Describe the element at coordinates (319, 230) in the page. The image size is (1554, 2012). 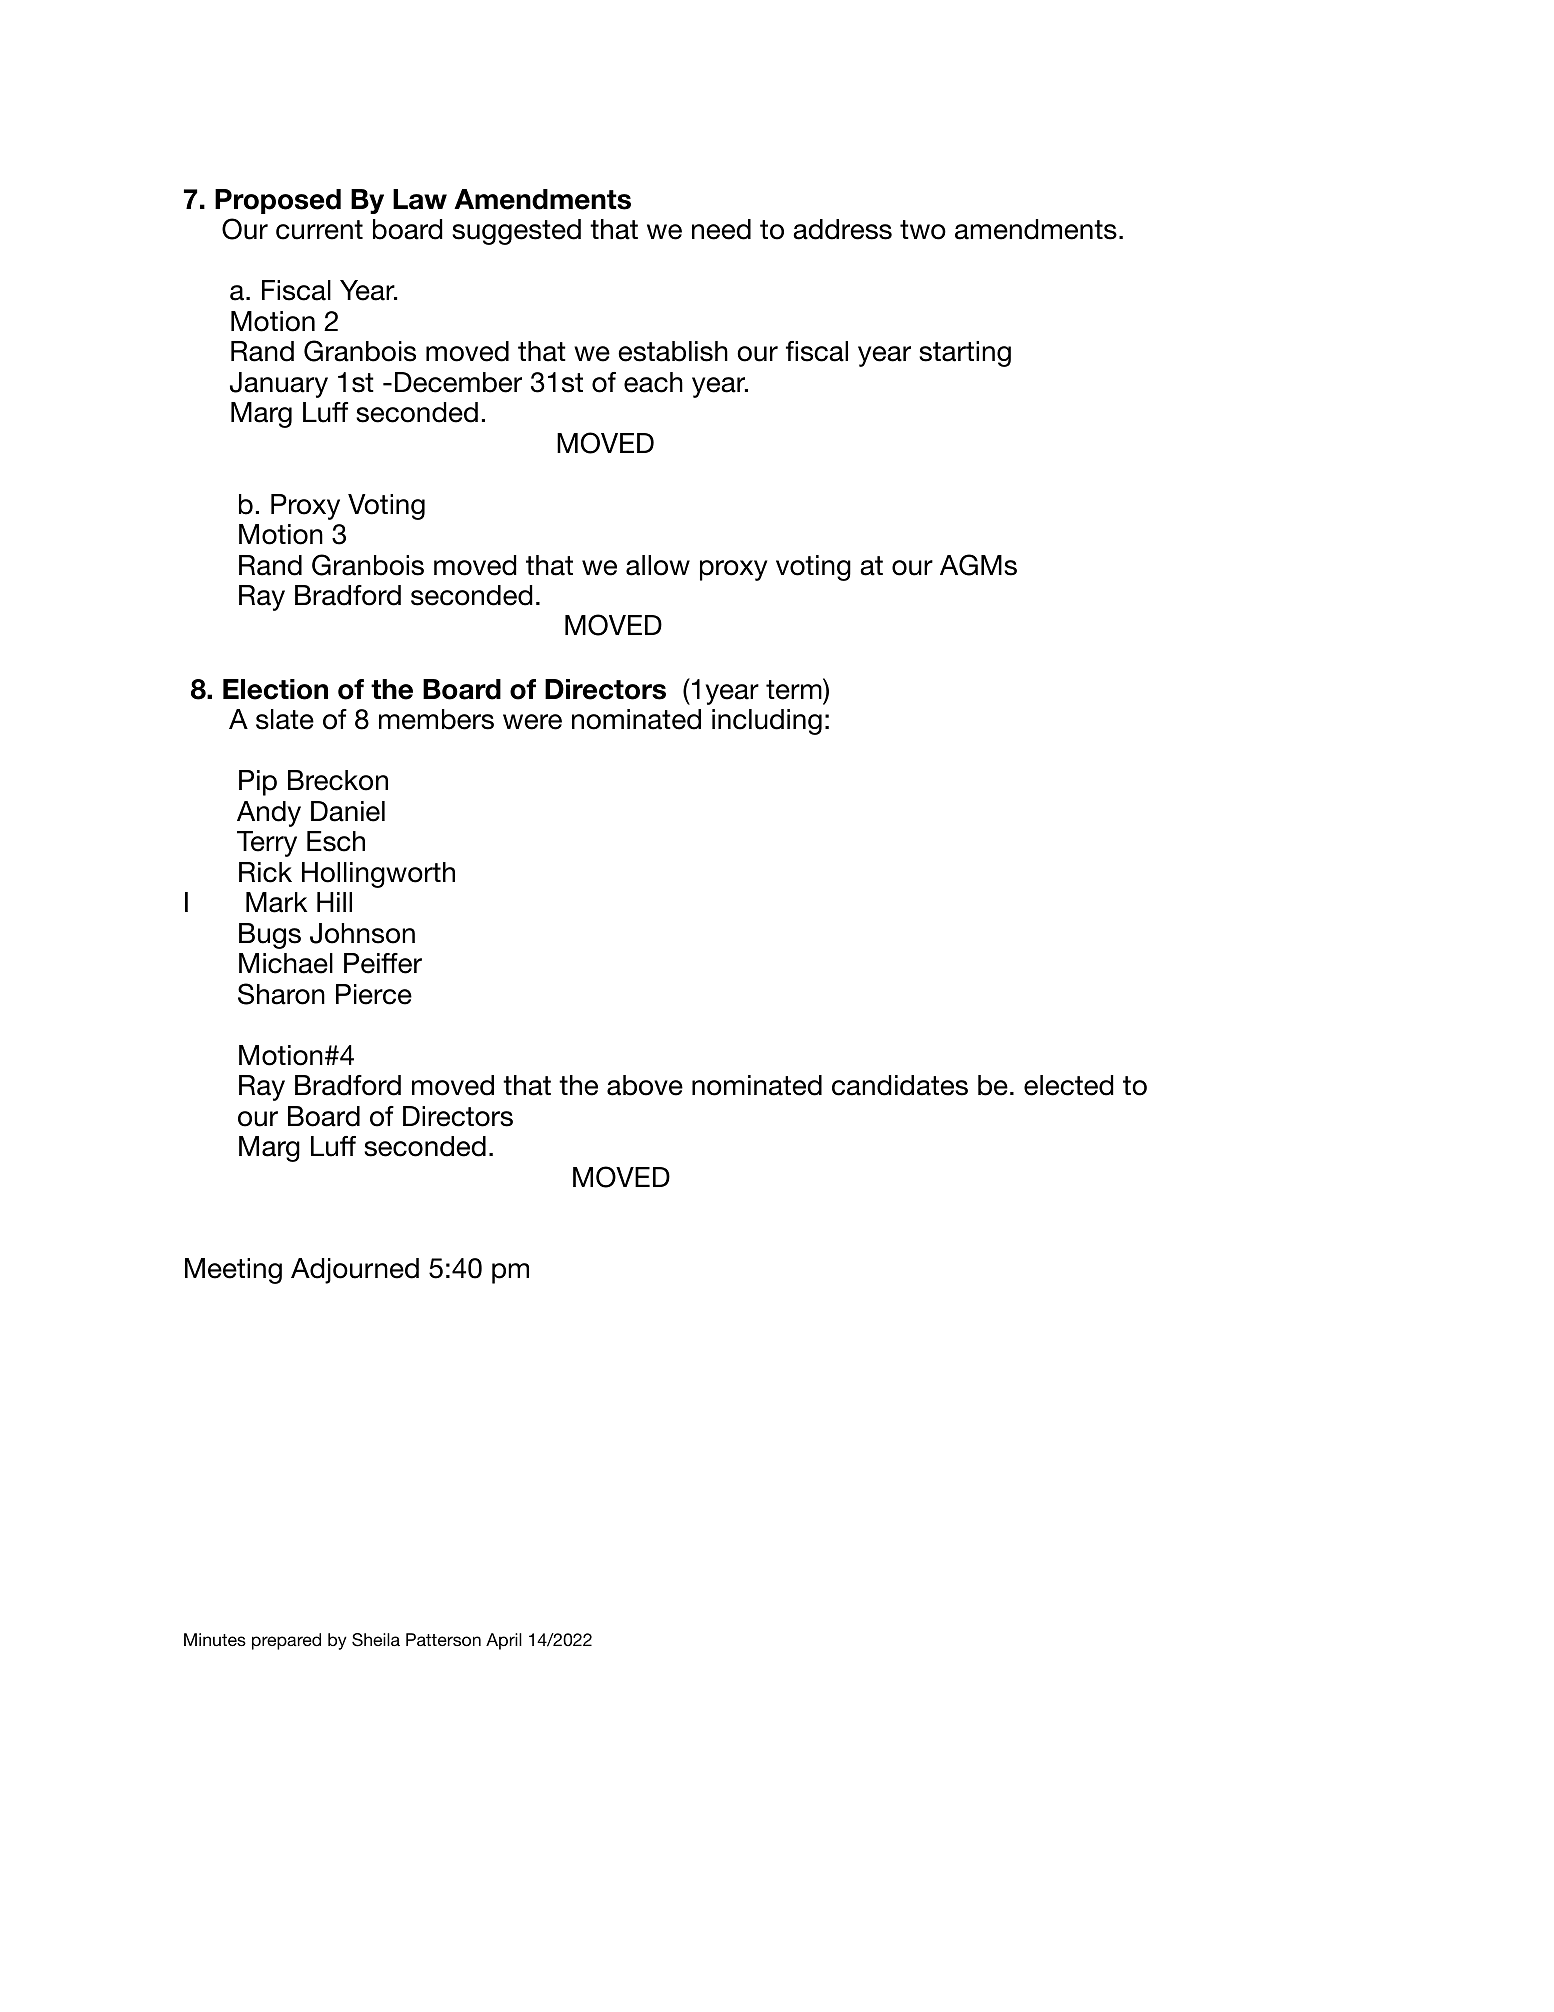
I see `current` at that location.
